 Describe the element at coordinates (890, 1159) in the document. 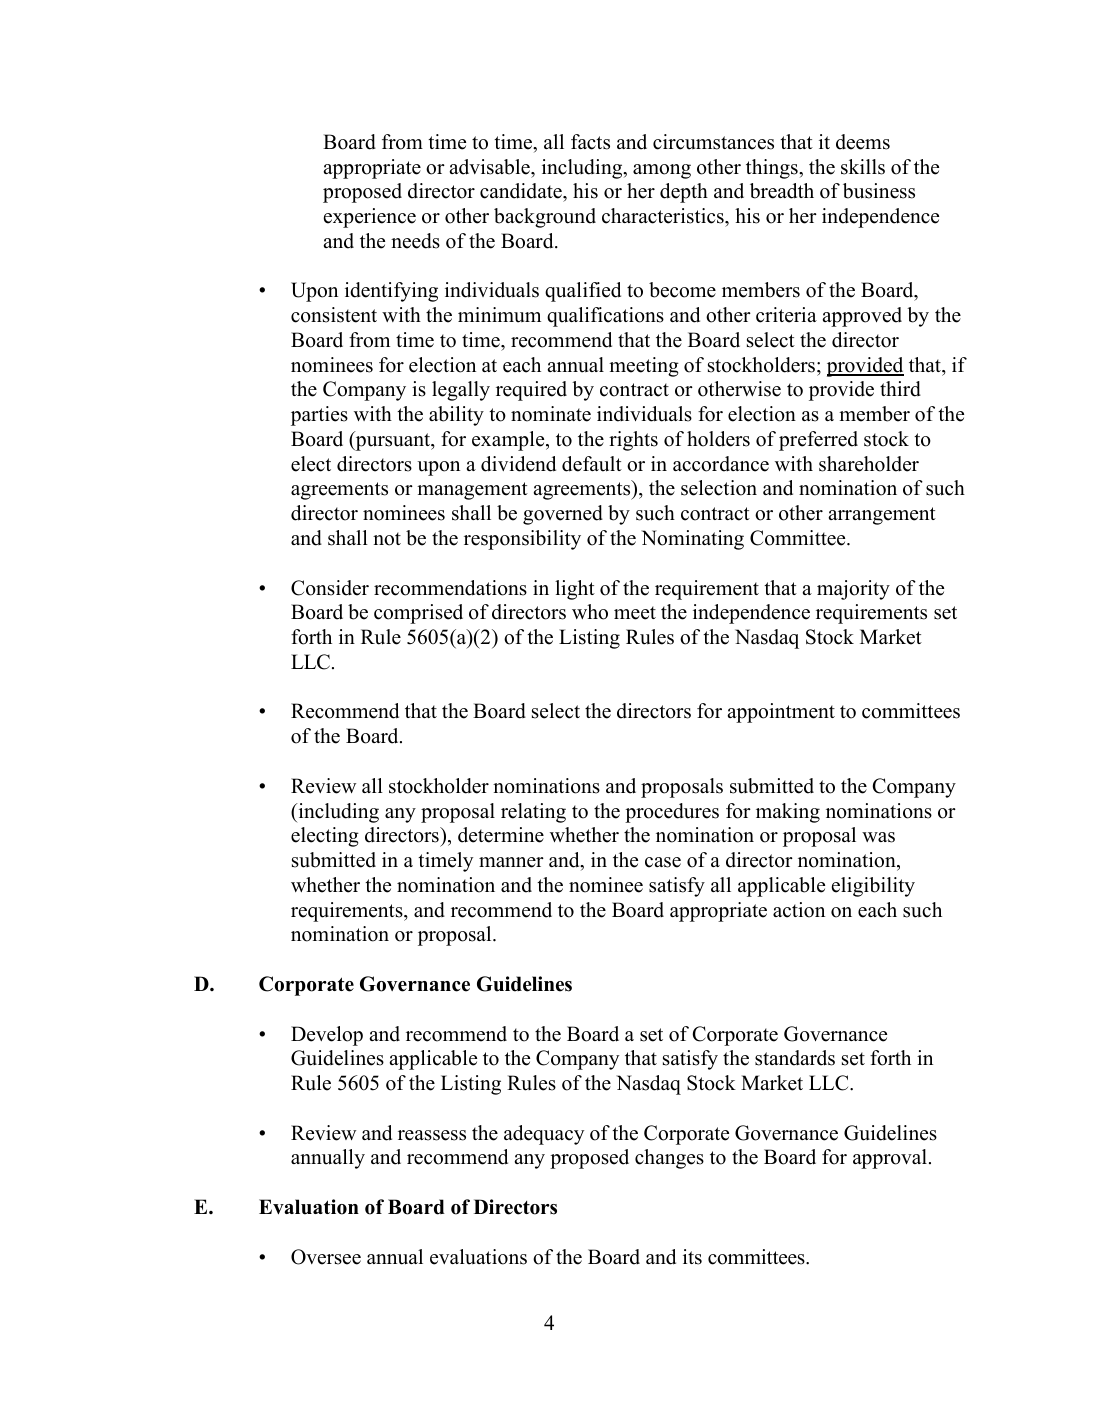

I see `approval` at that location.
